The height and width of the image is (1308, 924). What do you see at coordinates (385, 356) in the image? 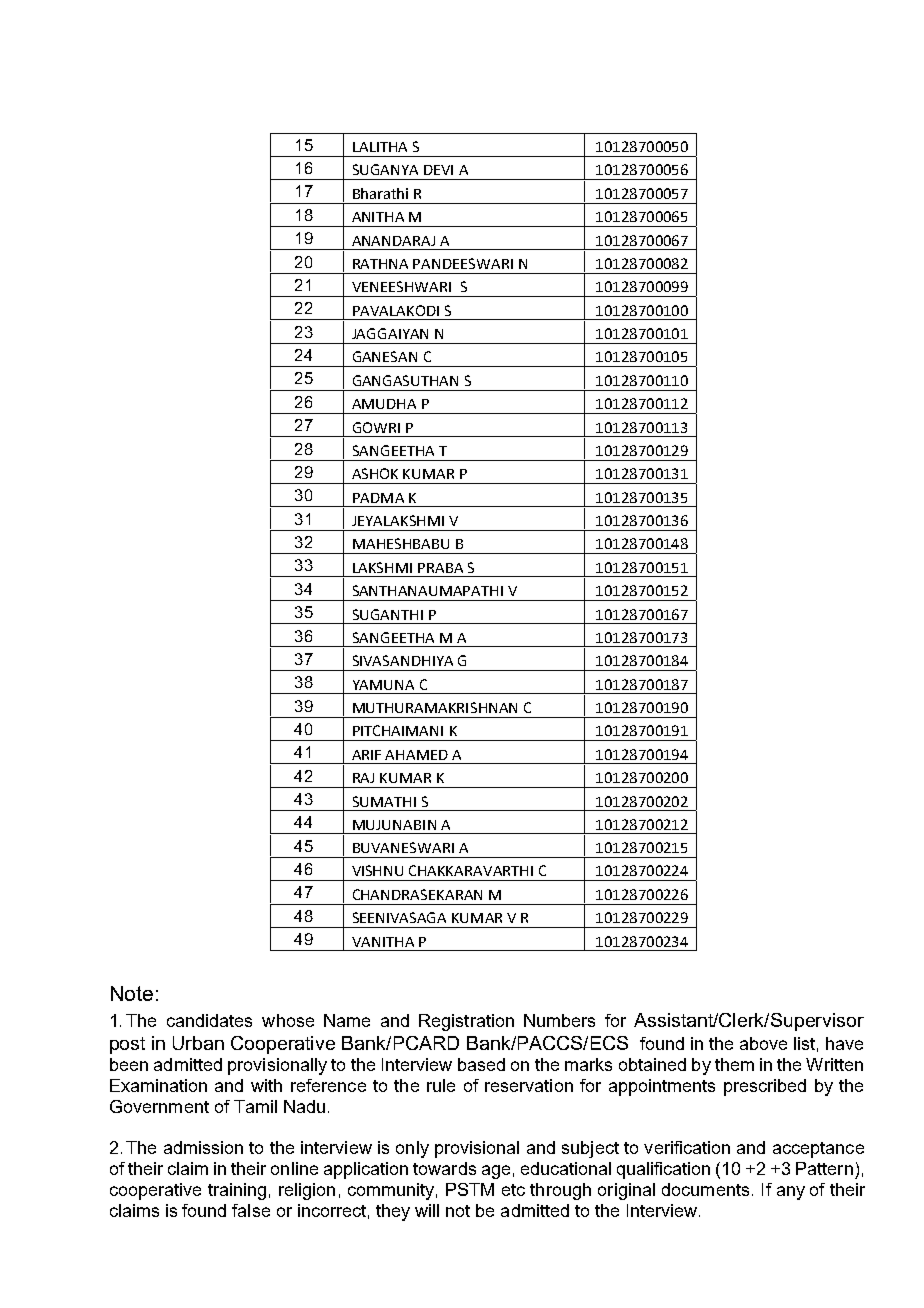
I see `GANESAN` at bounding box center [385, 356].
